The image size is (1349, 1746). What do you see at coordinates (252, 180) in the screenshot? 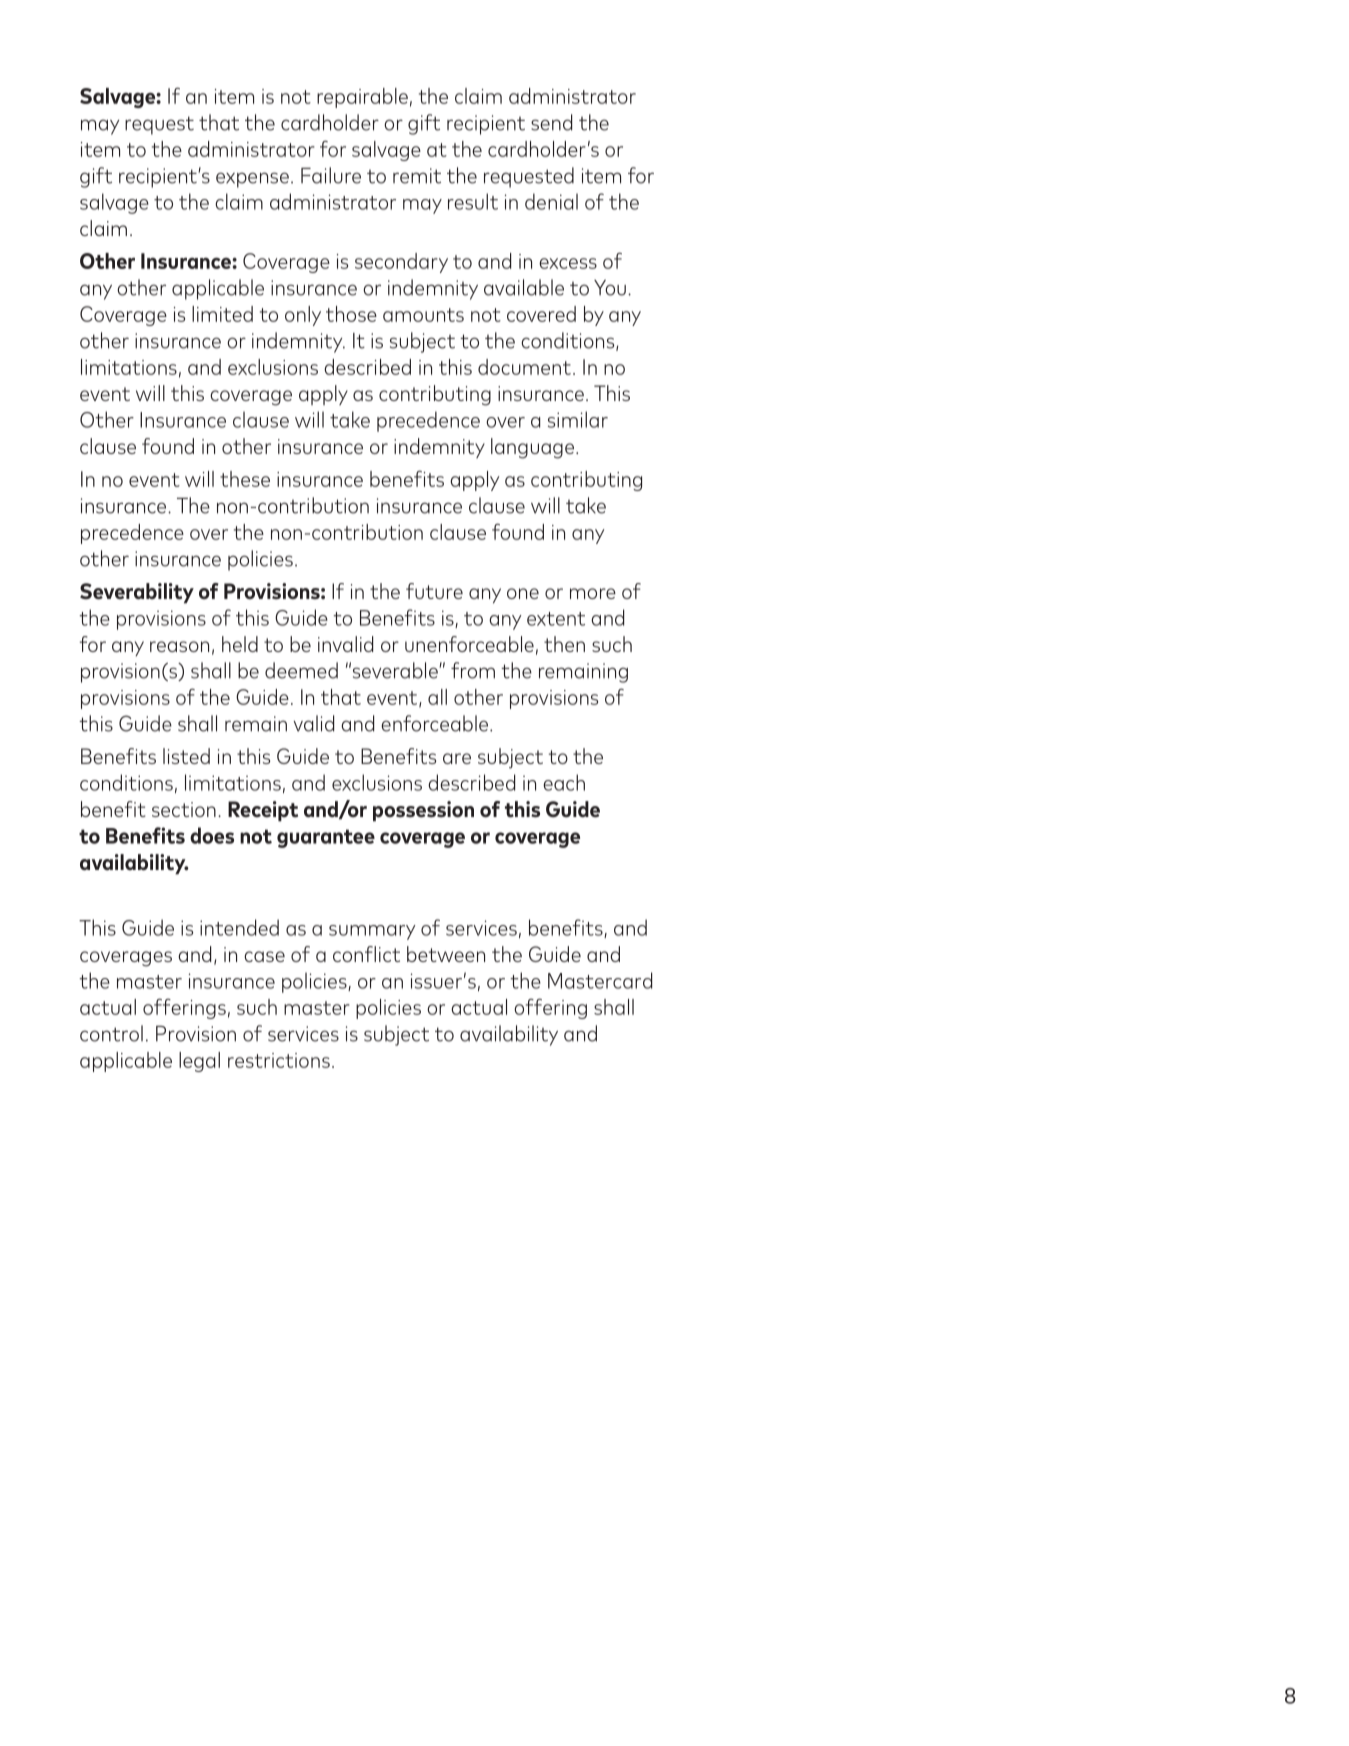
I see `expense` at bounding box center [252, 180].
